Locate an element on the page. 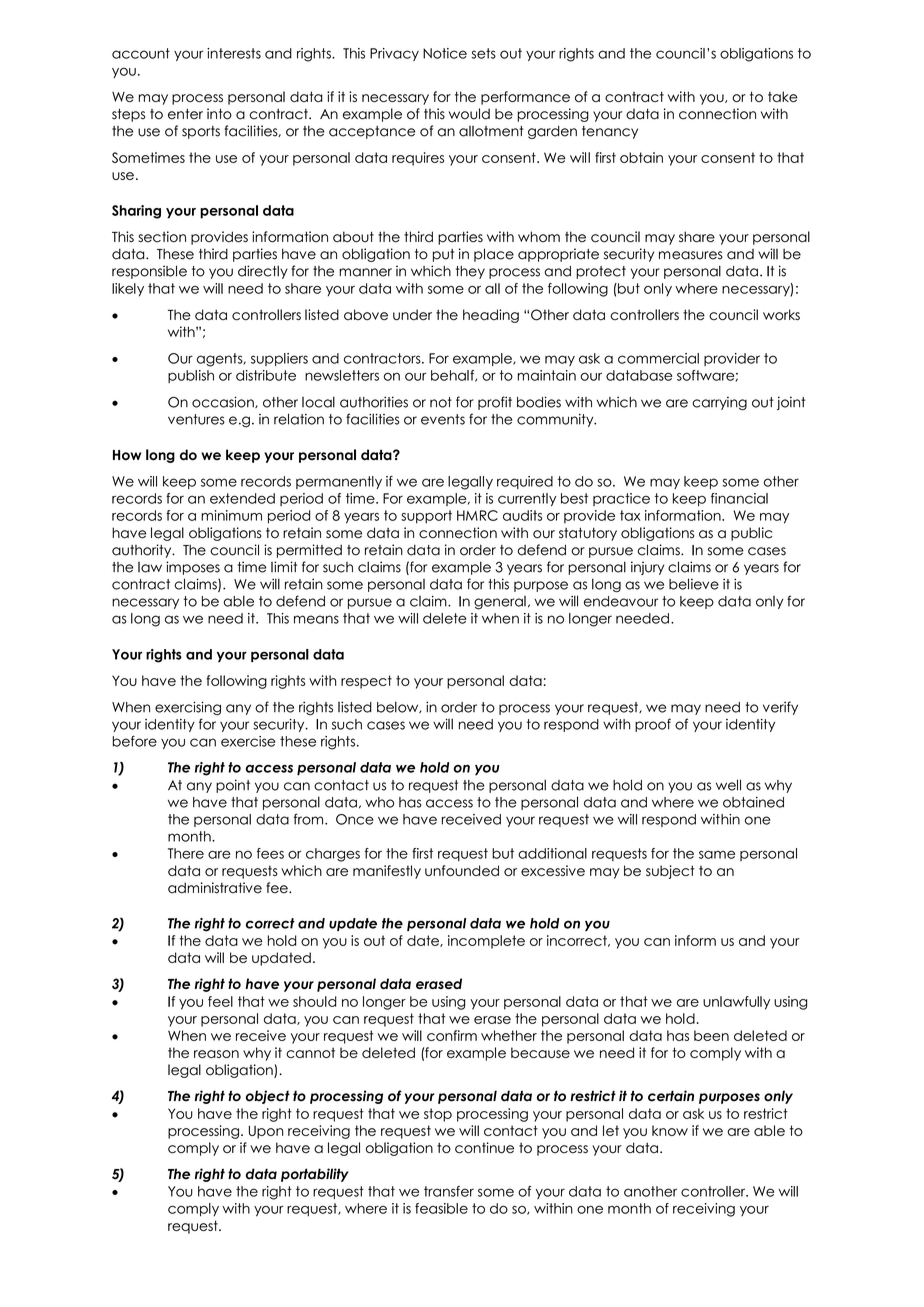  Upon is located at coordinates (266, 1132).
